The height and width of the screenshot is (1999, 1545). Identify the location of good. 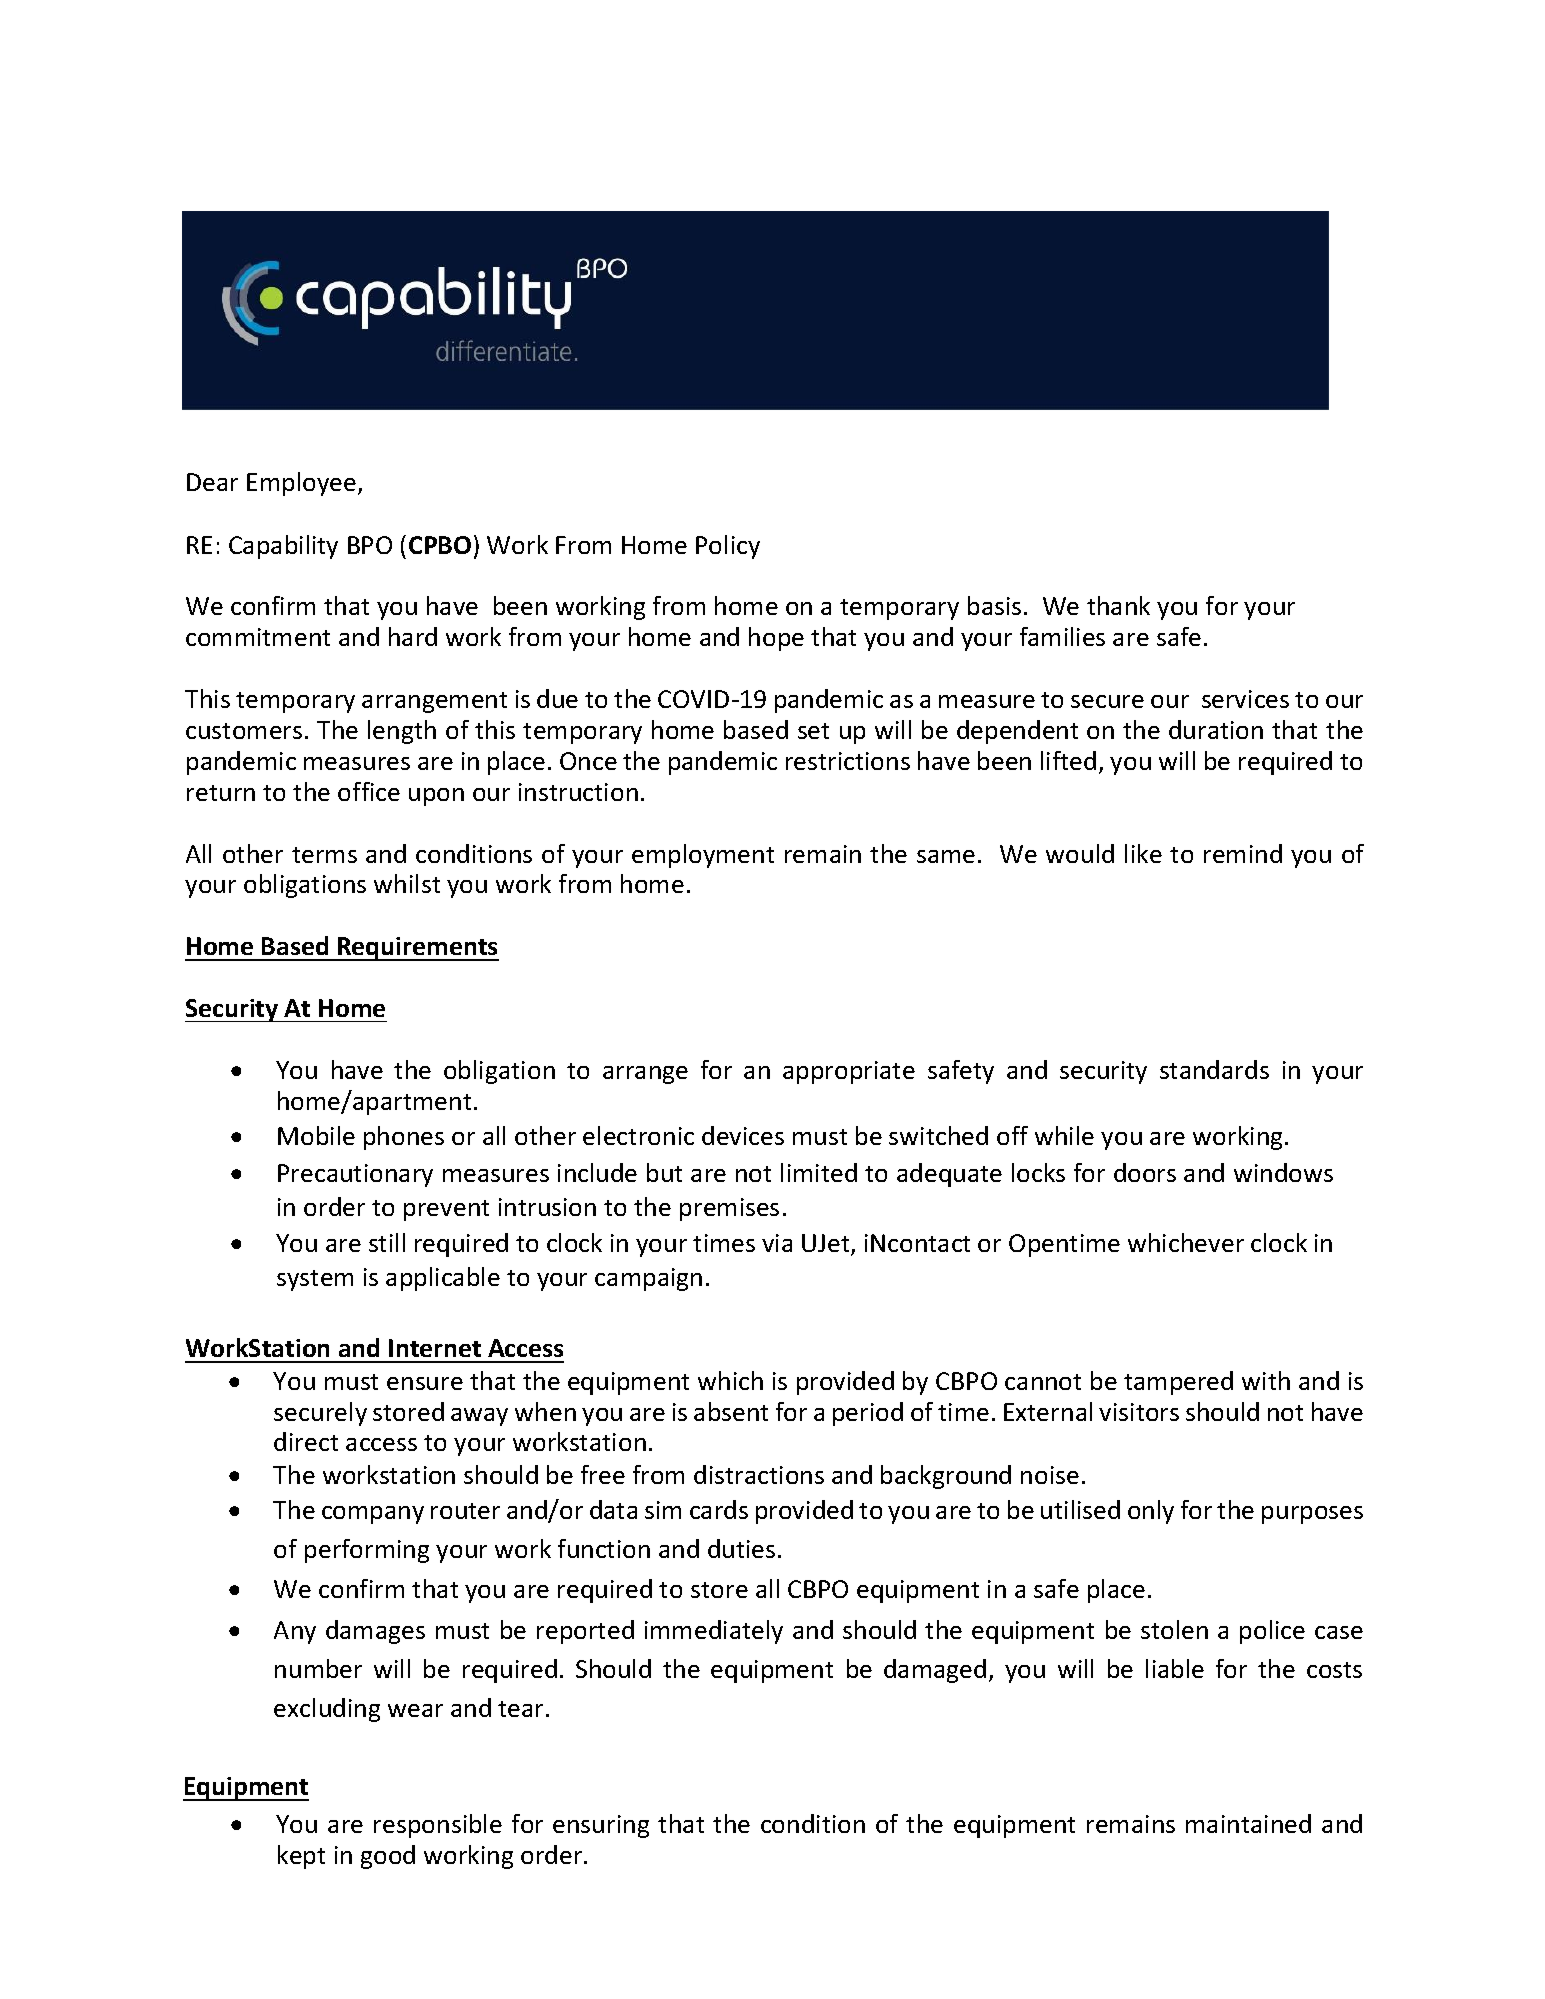
(388, 1857).
